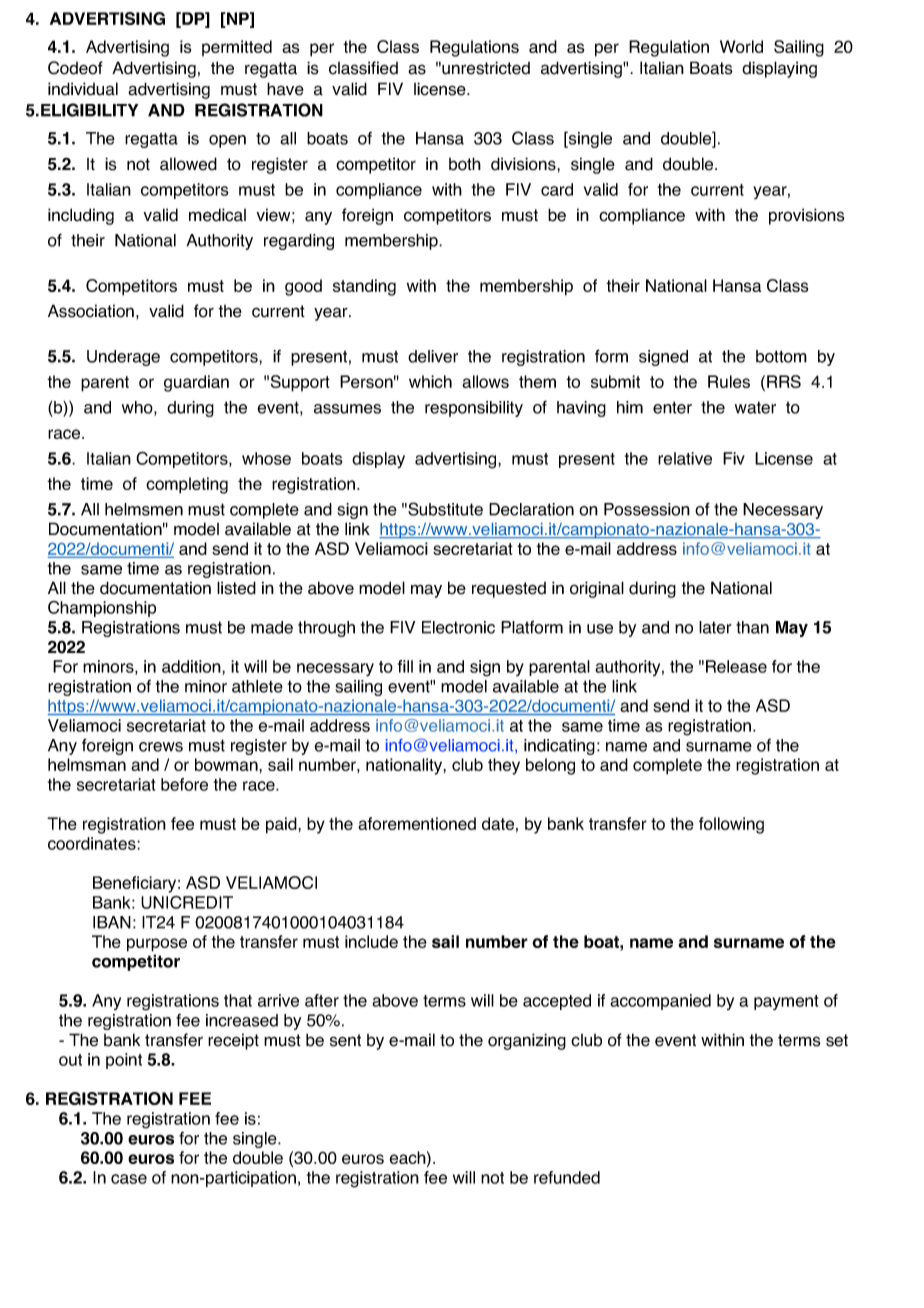 The image size is (924, 1308). Describe the element at coordinates (531, 509) in the document. I see `Declaration` at that location.
